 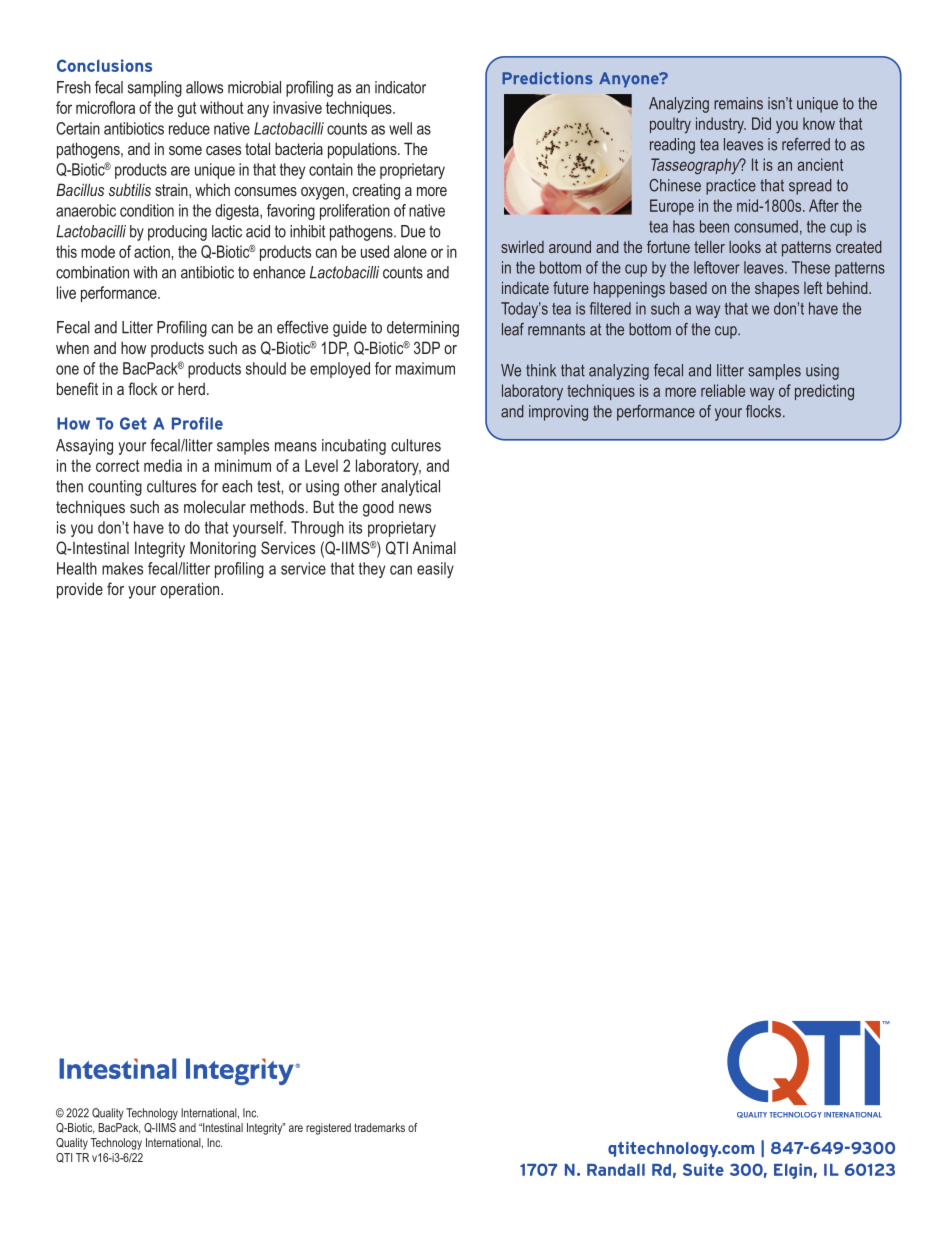 I want to click on easily, so click(x=435, y=570).
